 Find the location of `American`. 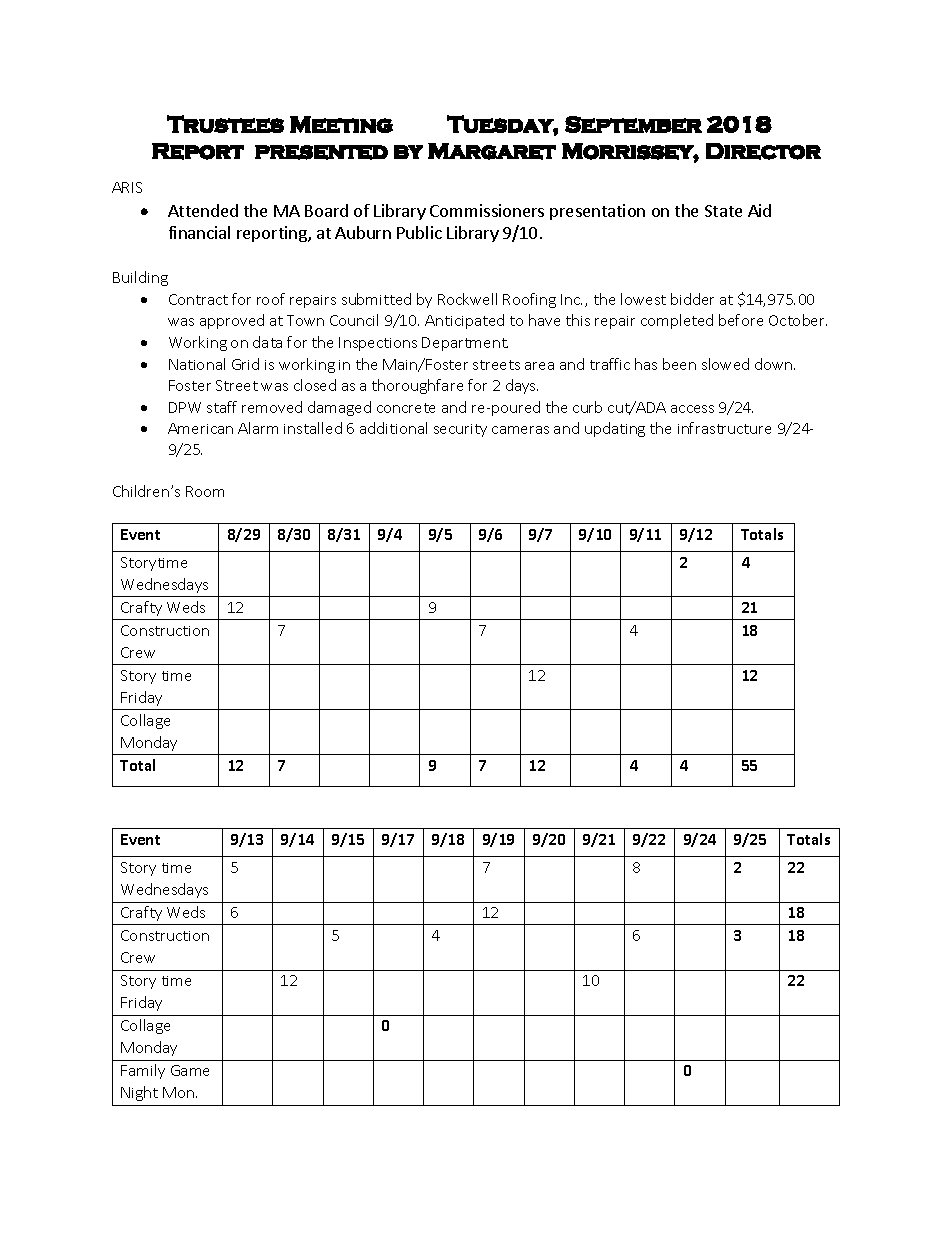

American is located at coordinates (200, 428).
